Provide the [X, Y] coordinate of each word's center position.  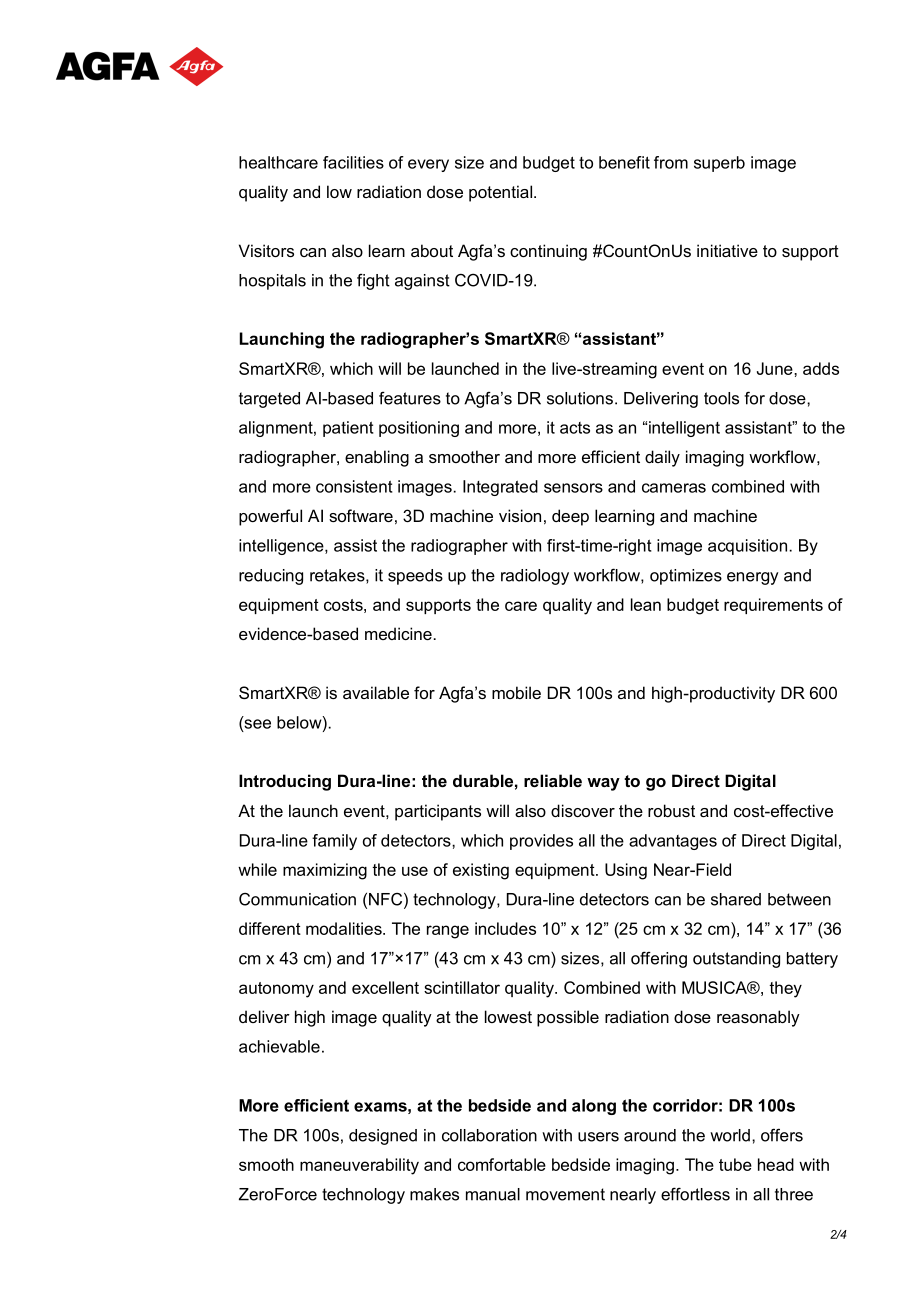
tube [735, 1164]
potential [500, 193]
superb [719, 164]
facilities [353, 162]
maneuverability [359, 1166]
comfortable [502, 1164]
